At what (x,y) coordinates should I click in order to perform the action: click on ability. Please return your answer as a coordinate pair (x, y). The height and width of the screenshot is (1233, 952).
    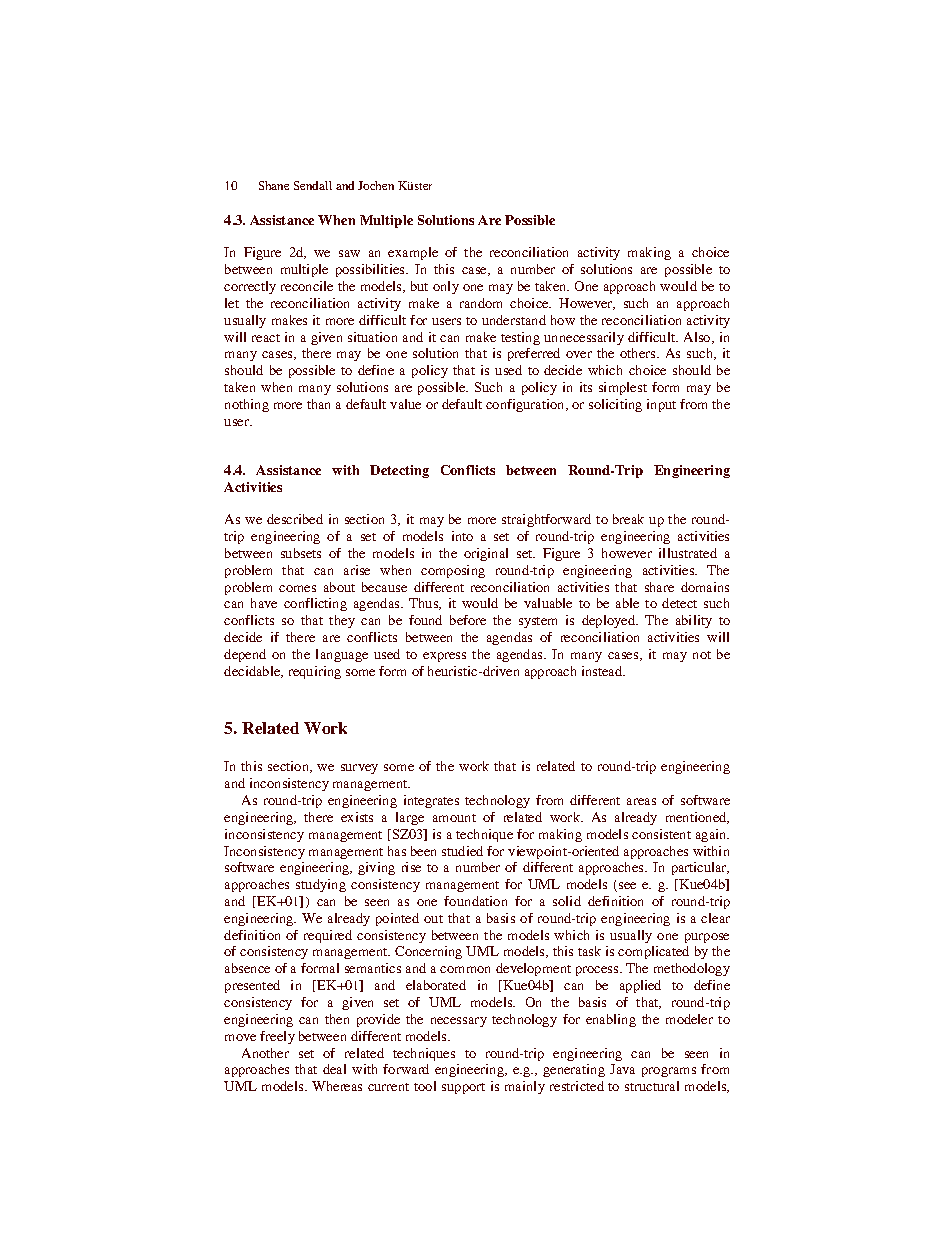
    Looking at the image, I should click on (694, 621).
